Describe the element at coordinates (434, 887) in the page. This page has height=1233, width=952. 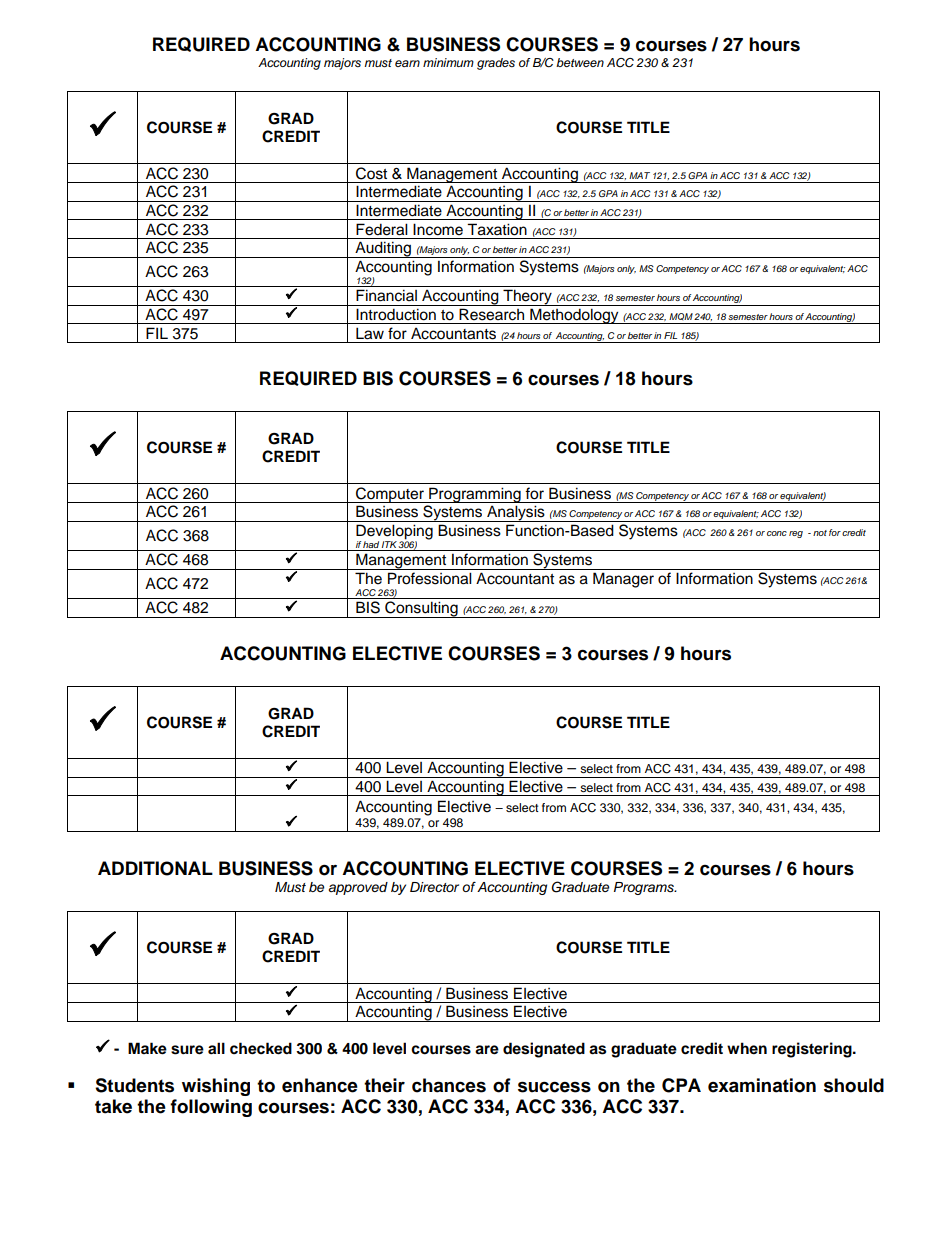
I see `Director` at that location.
